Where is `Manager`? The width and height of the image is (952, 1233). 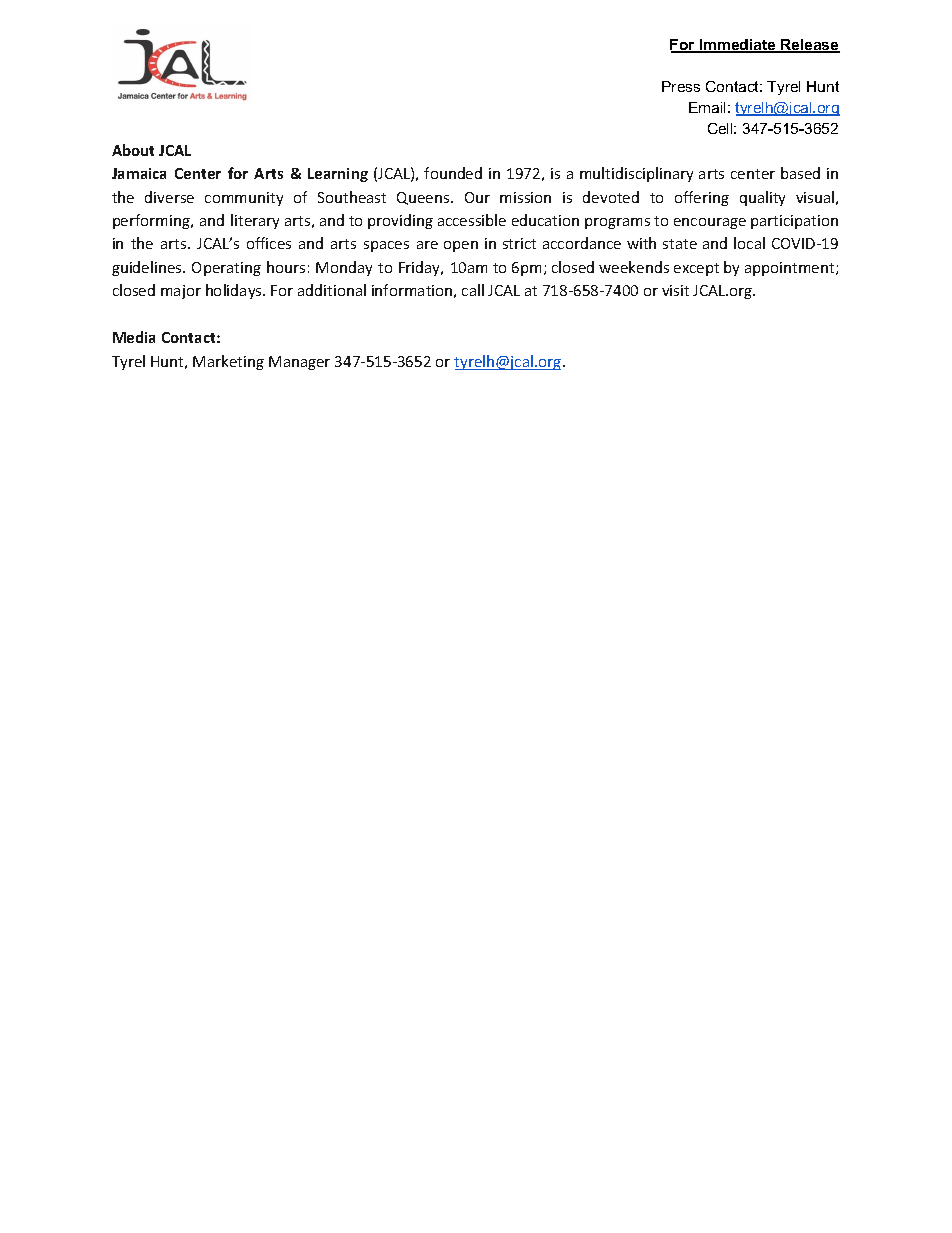 Manager is located at coordinates (299, 363).
